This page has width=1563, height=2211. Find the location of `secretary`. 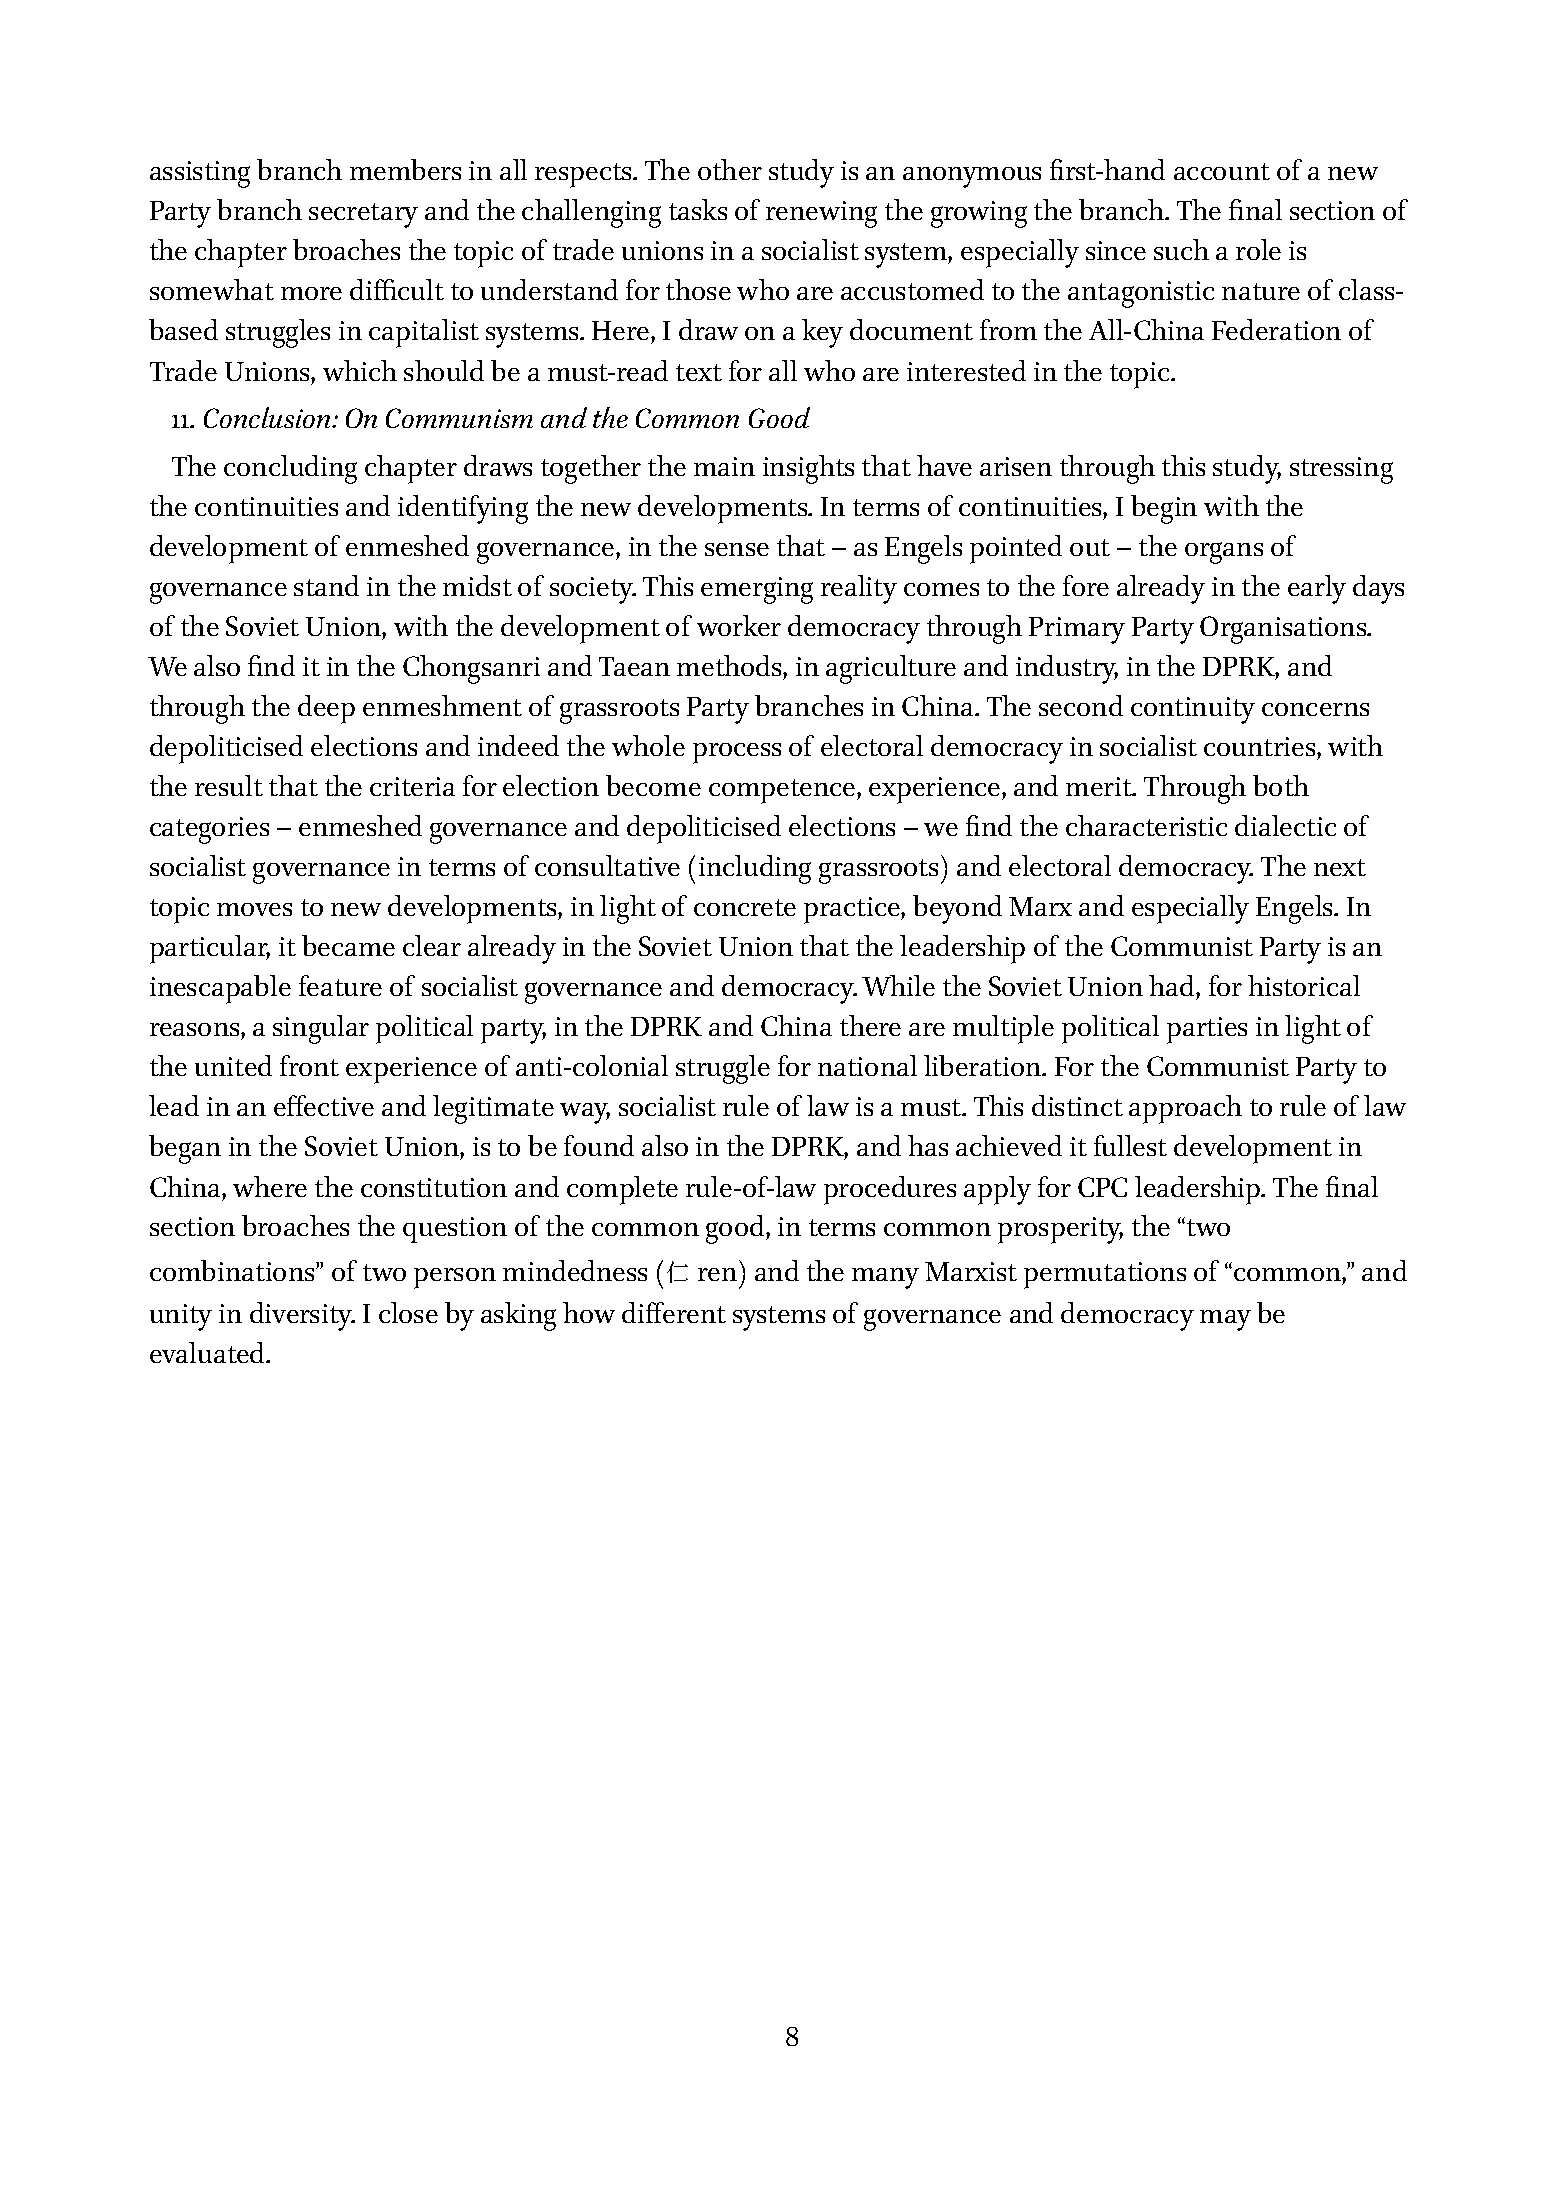

secretary is located at coordinates (363, 215).
